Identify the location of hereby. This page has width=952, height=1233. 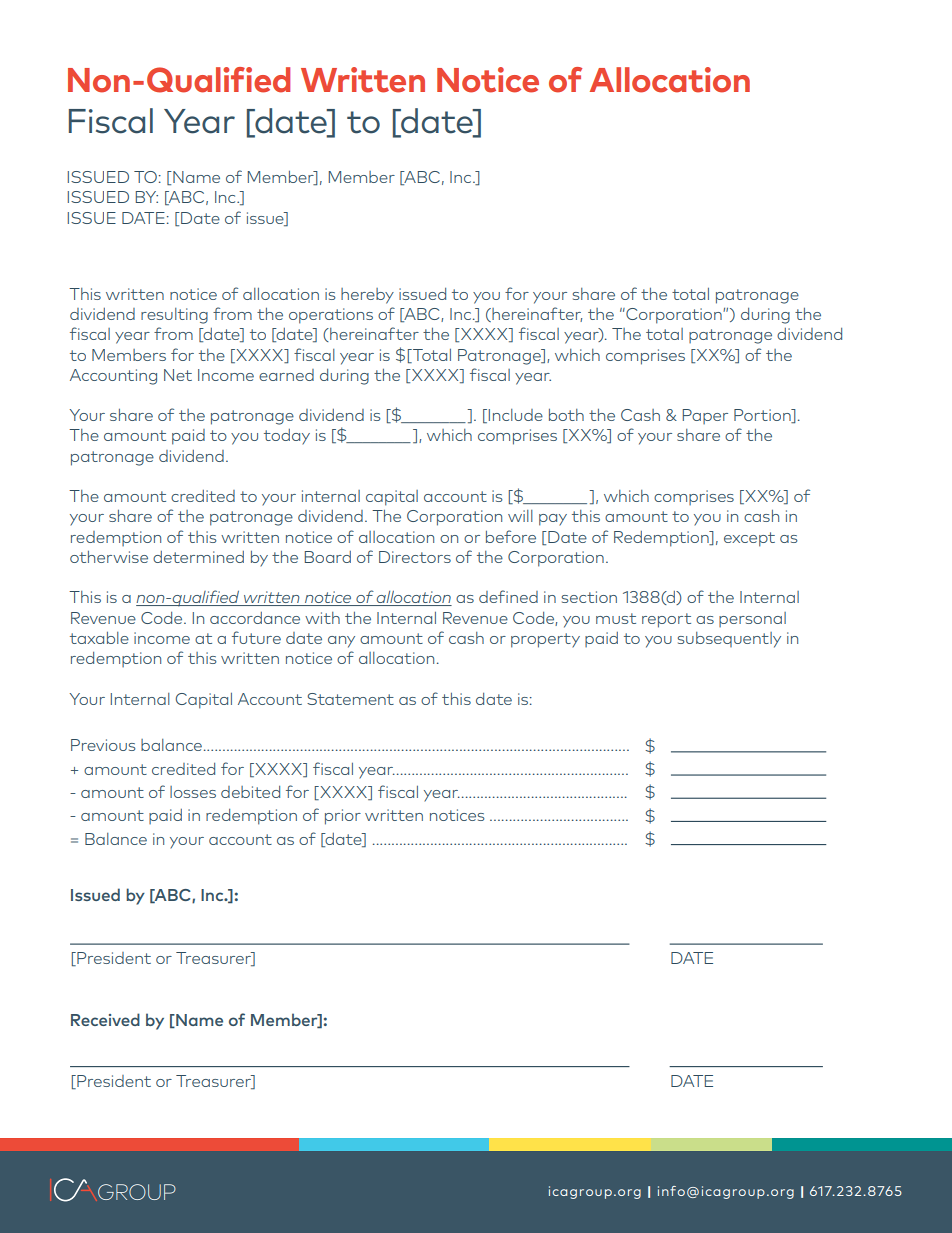
(367, 296).
